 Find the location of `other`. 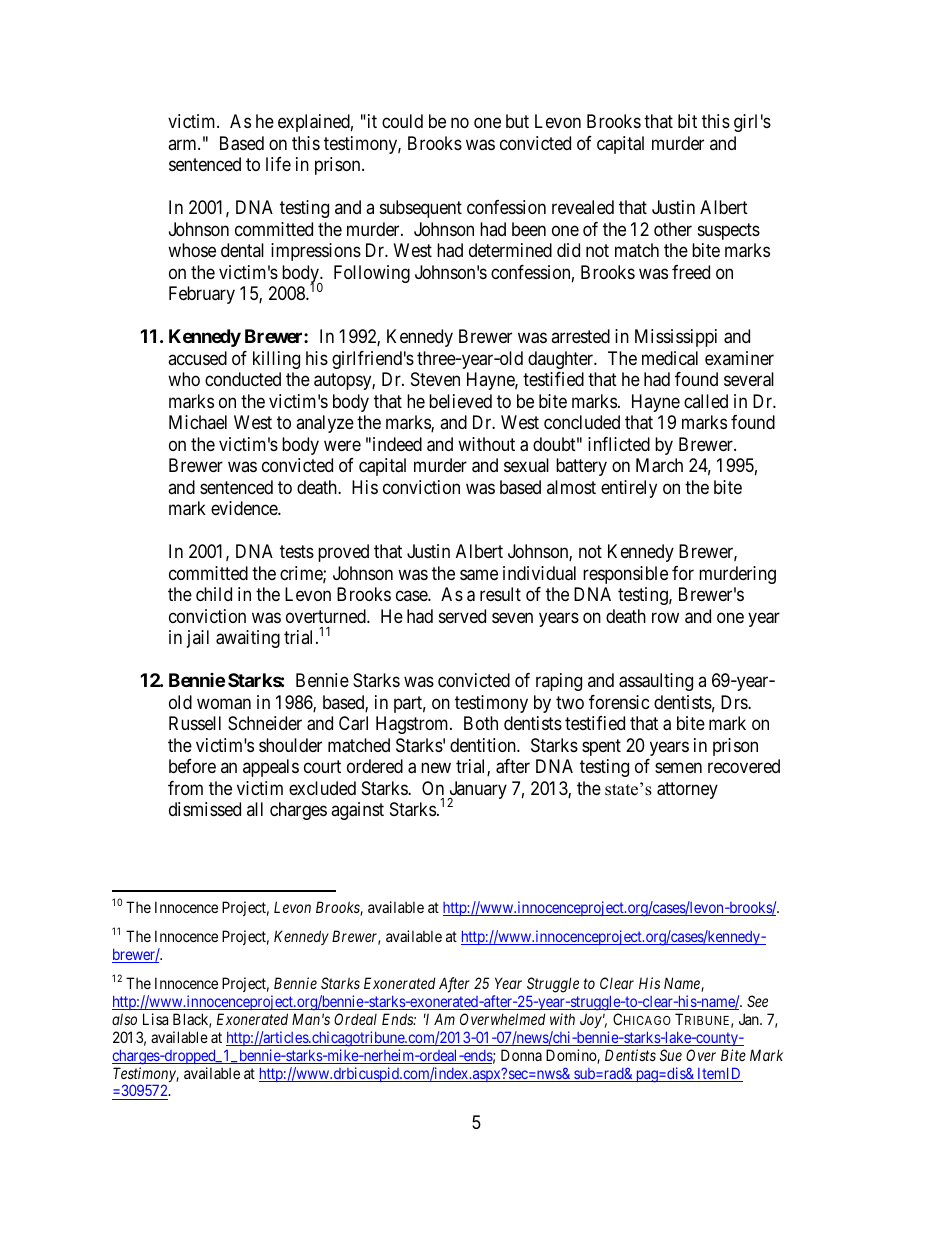

other is located at coordinates (673, 229).
